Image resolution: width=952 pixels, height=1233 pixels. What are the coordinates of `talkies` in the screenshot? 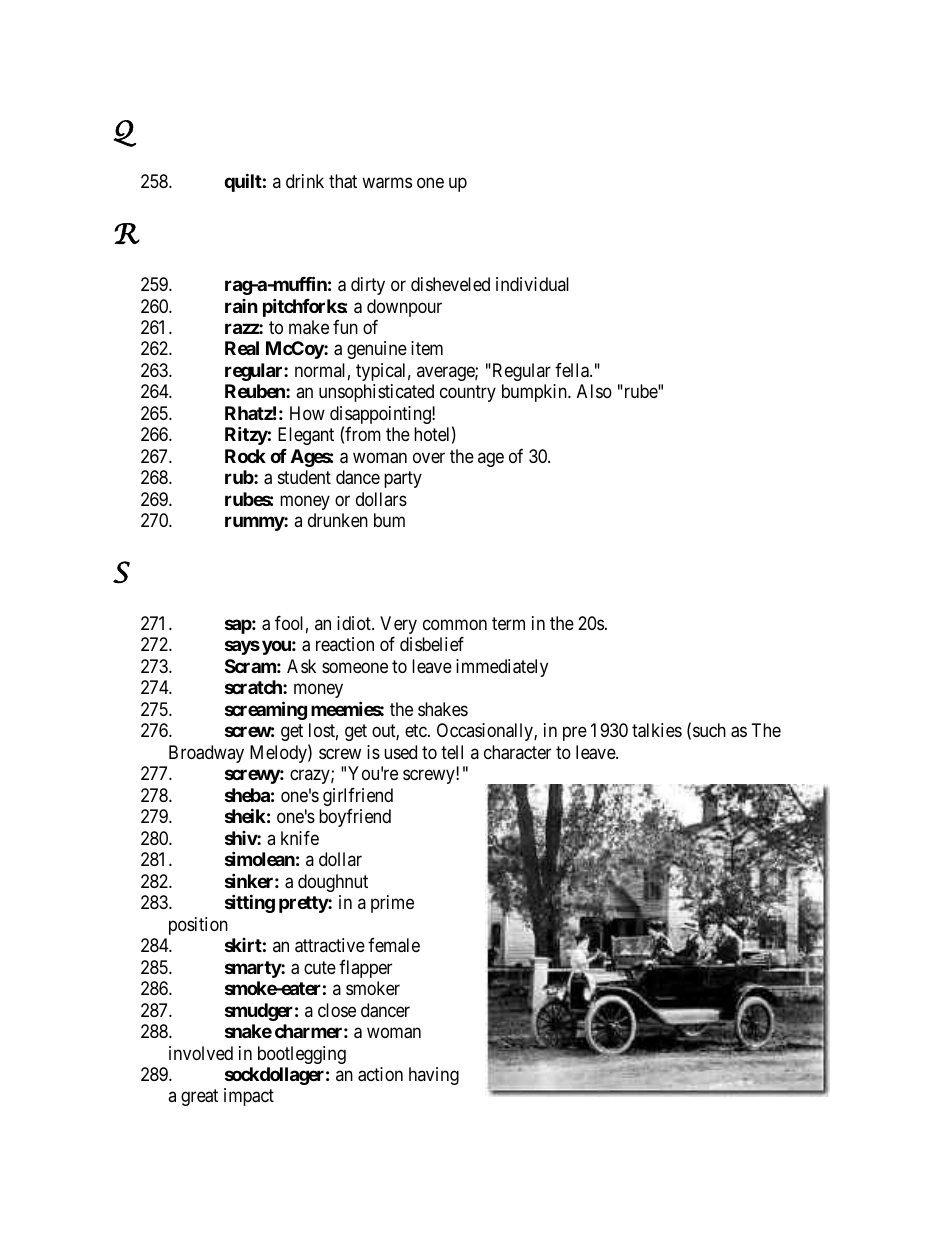 It's located at (657, 730).
